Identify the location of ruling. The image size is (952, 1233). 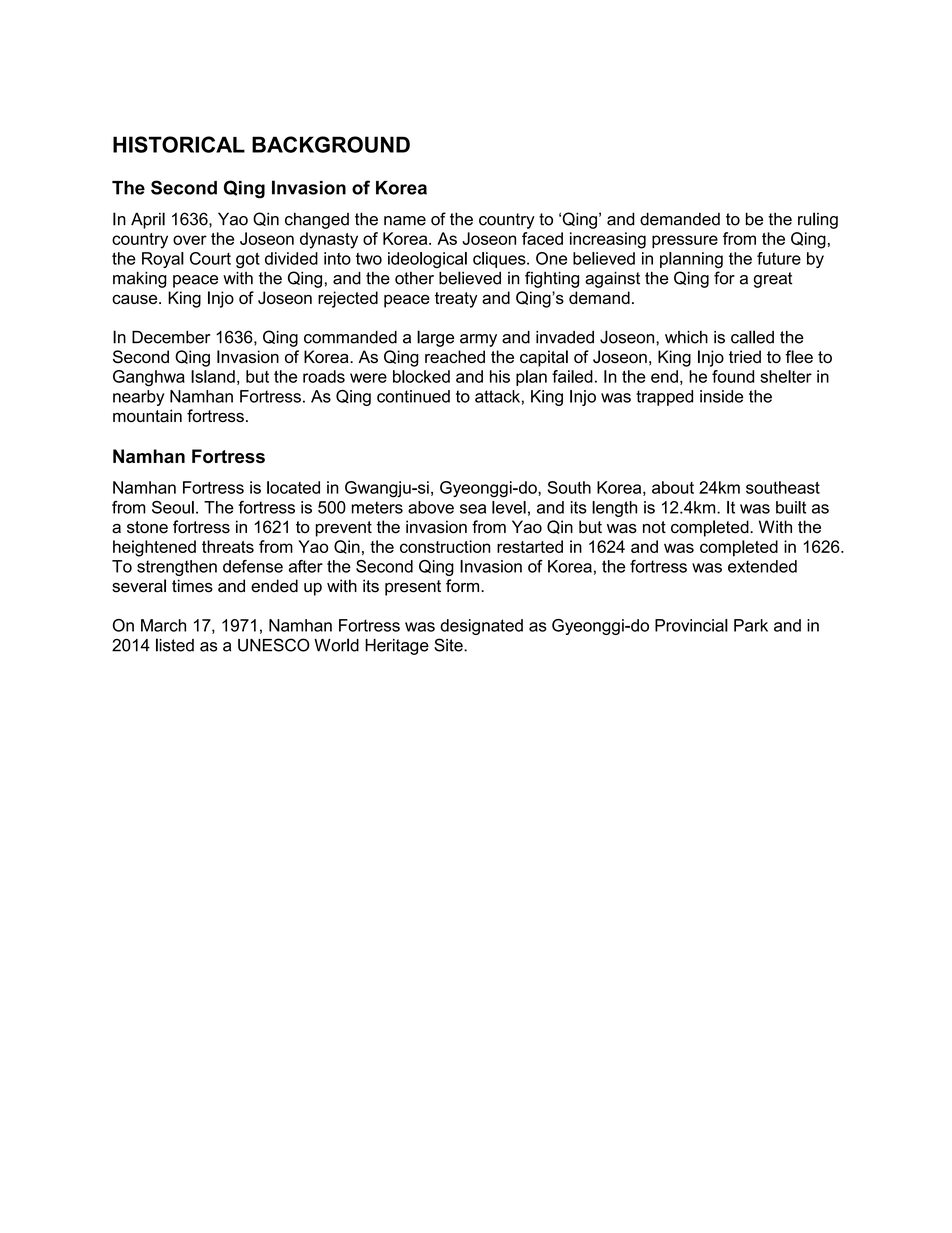
(818, 220).
